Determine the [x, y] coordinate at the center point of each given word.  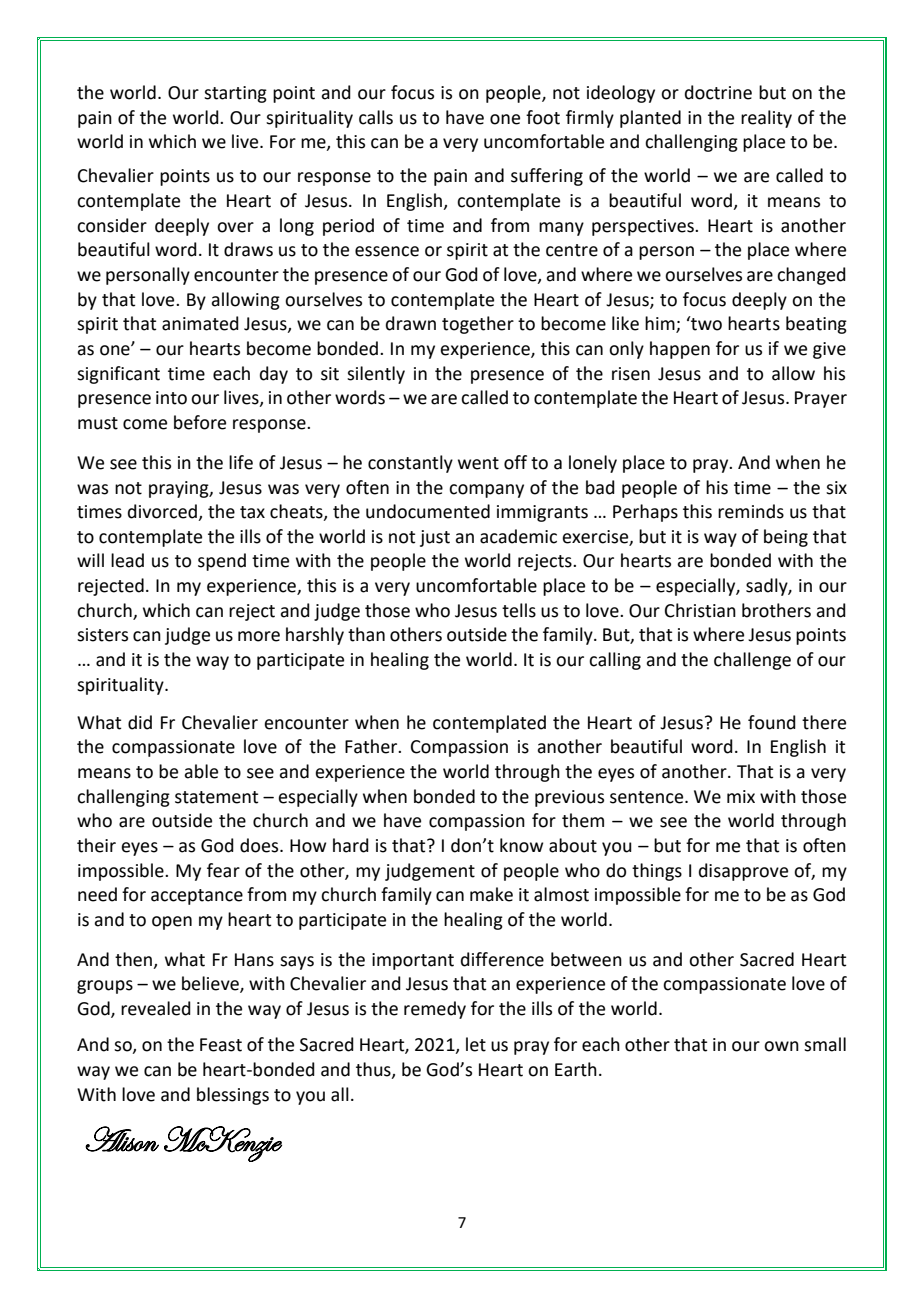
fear [223, 870]
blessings [233, 1096]
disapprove [743, 872]
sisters [102, 635]
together [478, 325]
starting [235, 94]
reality [766, 119]
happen [680, 350]
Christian [700, 610]
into [171, 398]
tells [519, 610]
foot [543, 117]
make [491, 894]
